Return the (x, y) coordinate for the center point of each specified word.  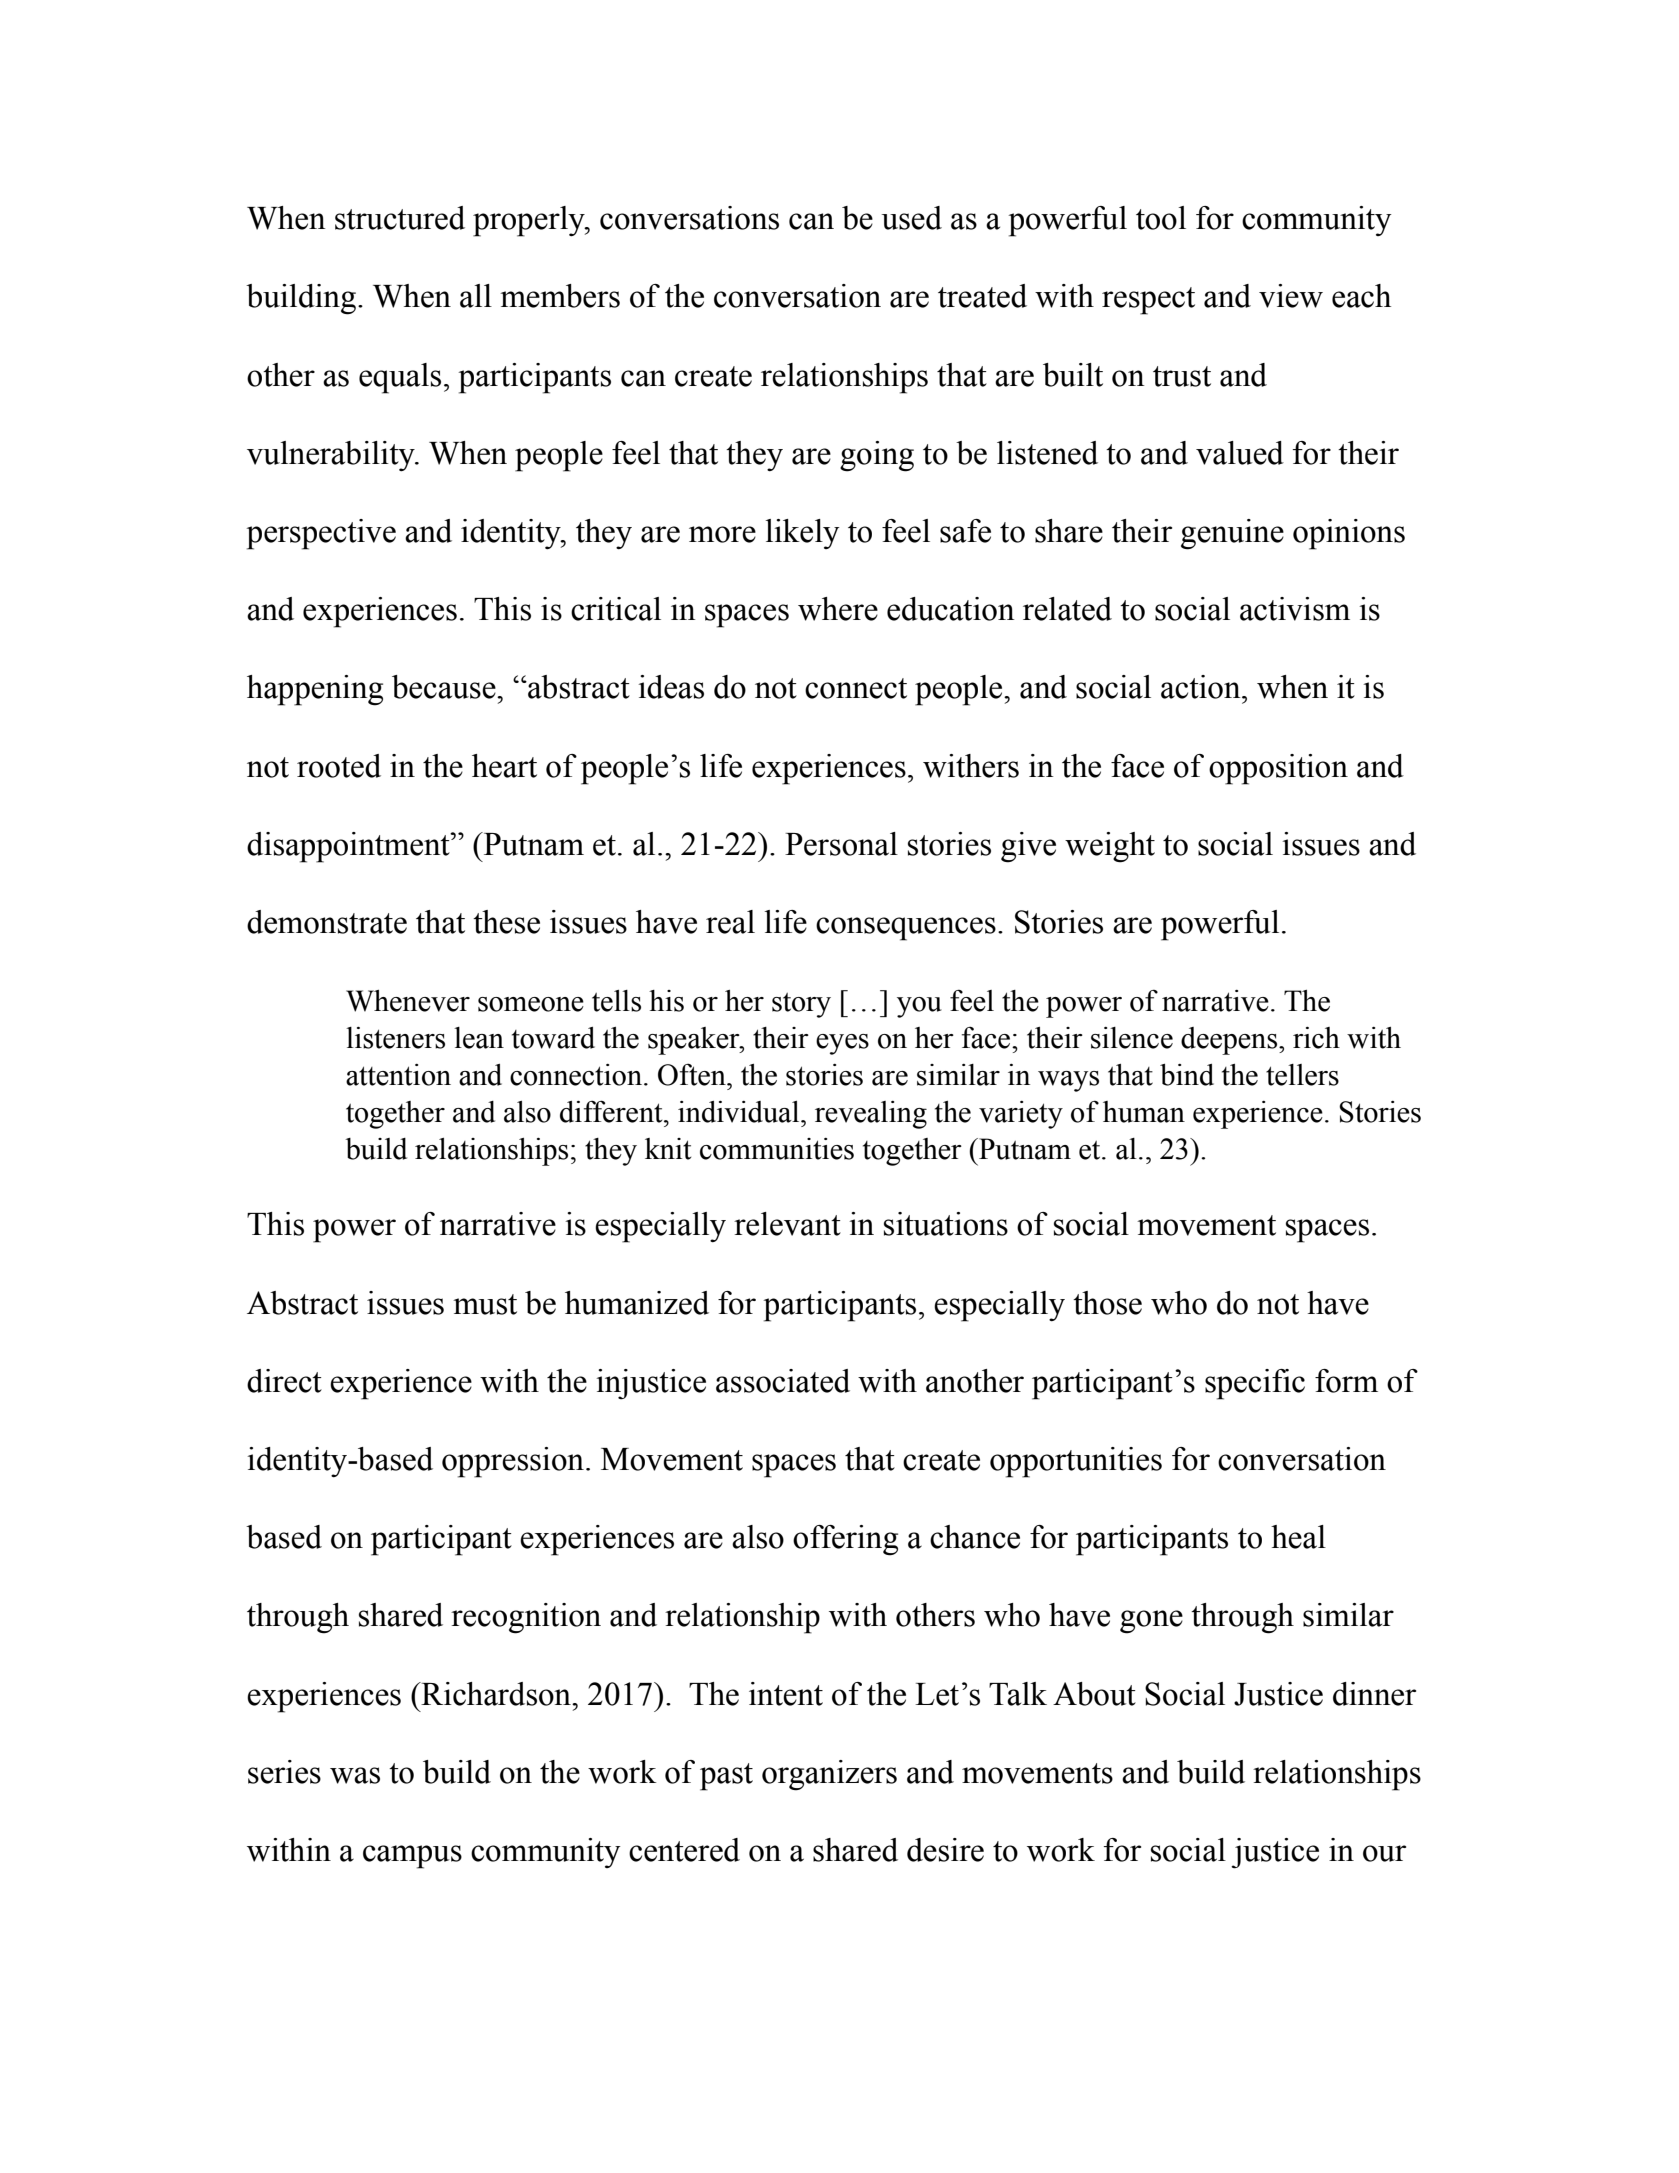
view (1291, 296)
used (911, 218)
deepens (1229, 1041)
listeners (395, 1038)
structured (400, 218)
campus (412, 1857)
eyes (842, 1044)
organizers (829, 1775)
